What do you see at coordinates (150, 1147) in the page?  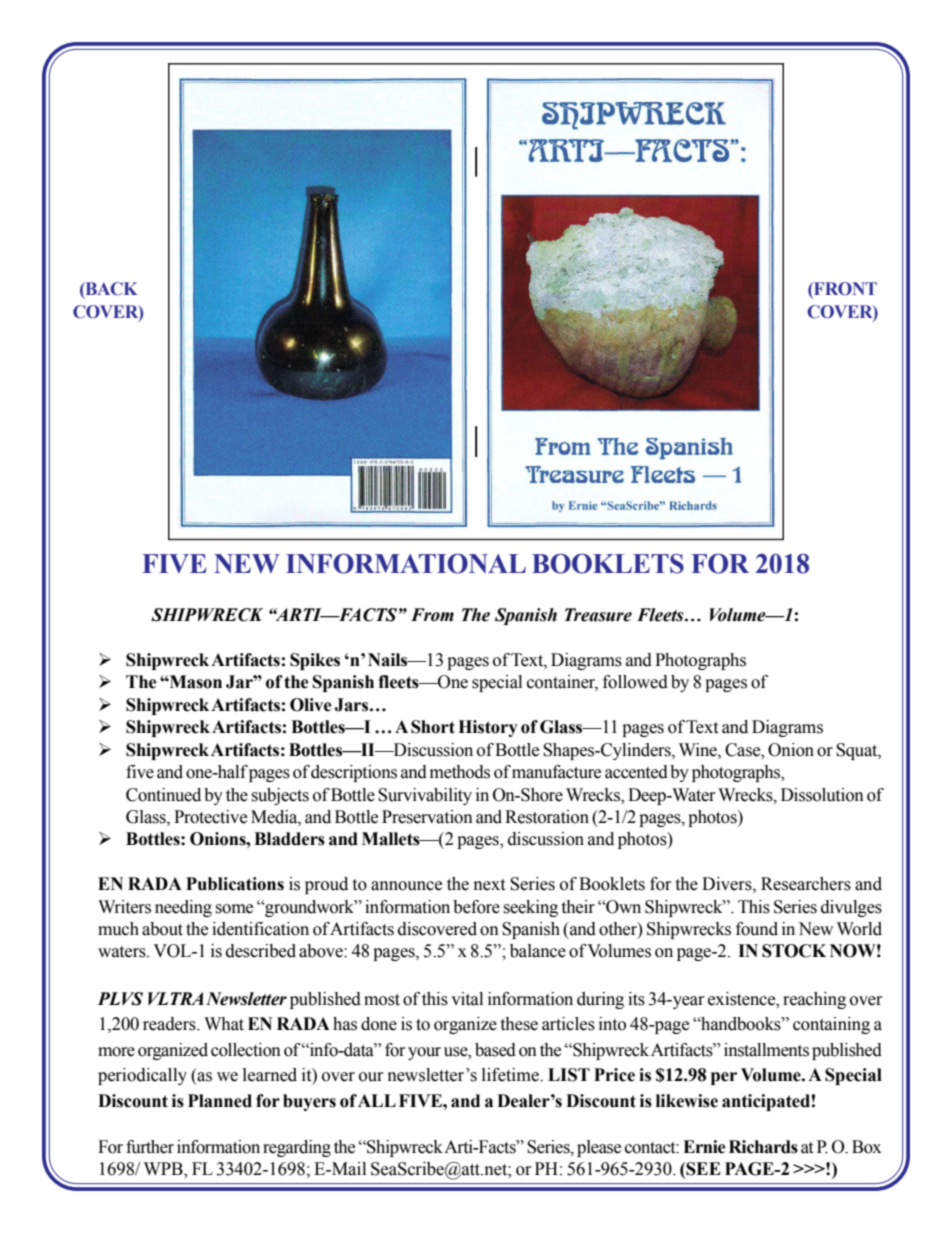 I see `further` at bounding box center [150, 1147].
